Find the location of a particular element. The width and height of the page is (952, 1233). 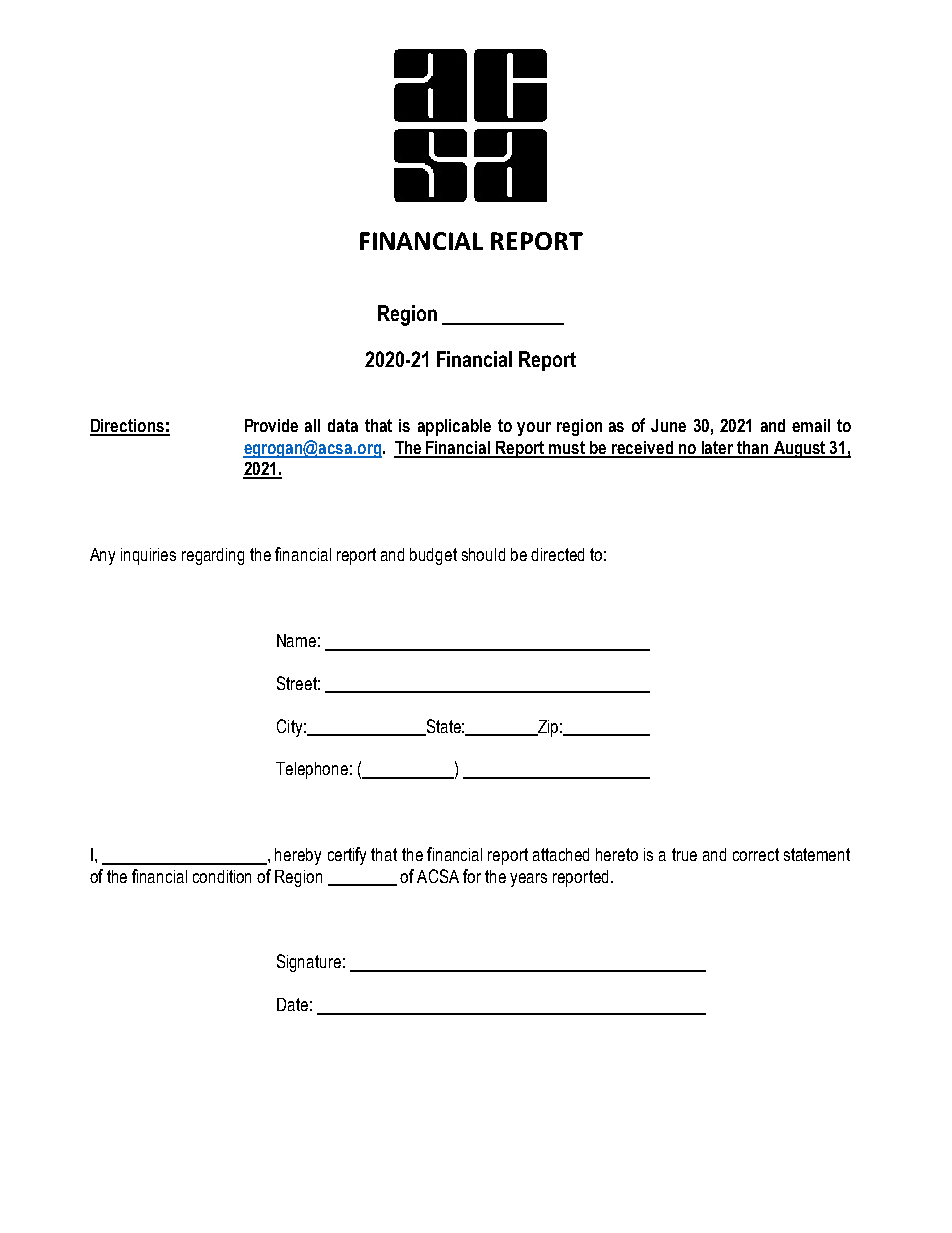

Directions is located at coordinates (128, 427).
